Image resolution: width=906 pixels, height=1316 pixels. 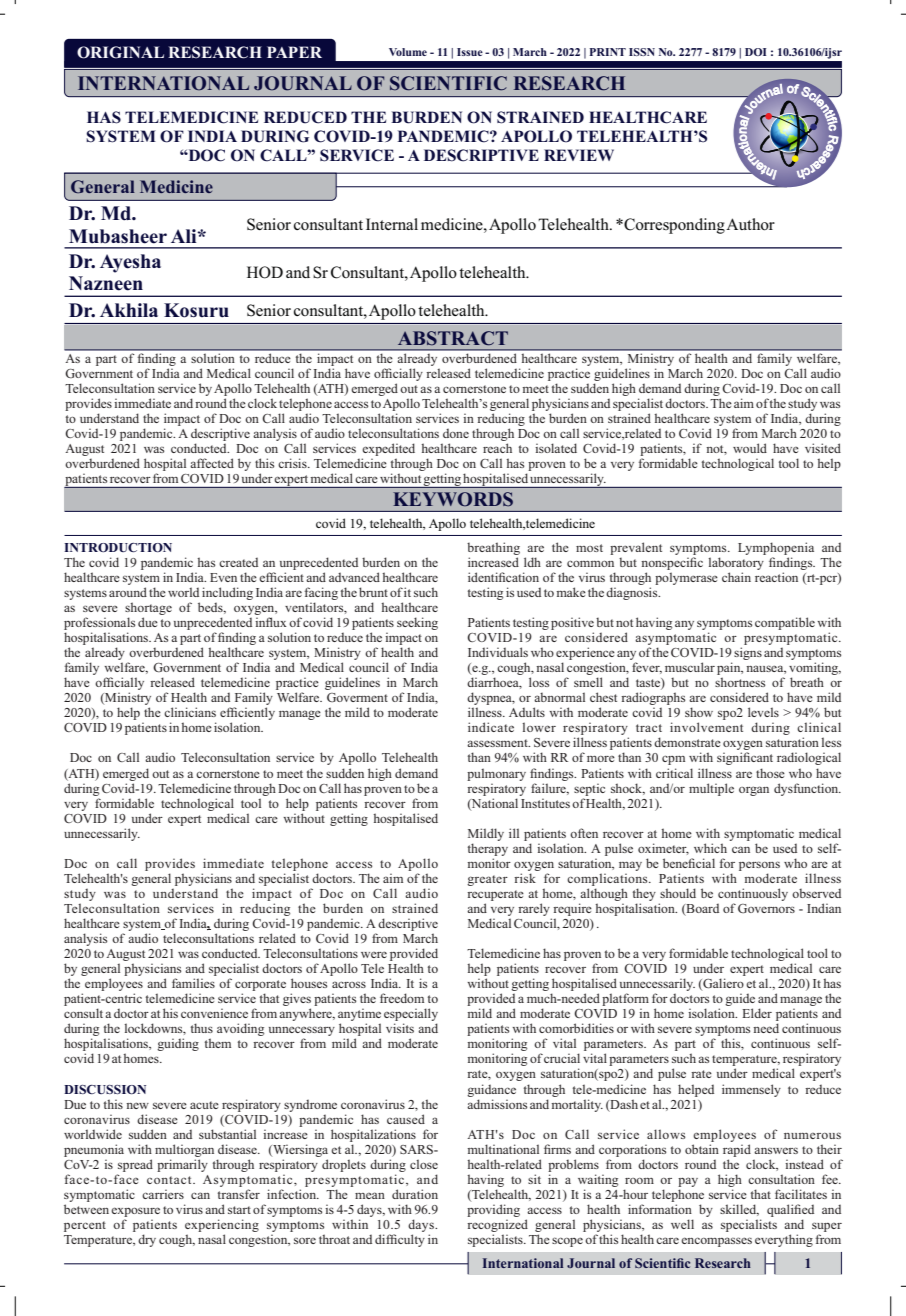 What do you see at coordinates (402, 998) in the screenshot?
I see `freedom` at bounding box center [402, 998].
